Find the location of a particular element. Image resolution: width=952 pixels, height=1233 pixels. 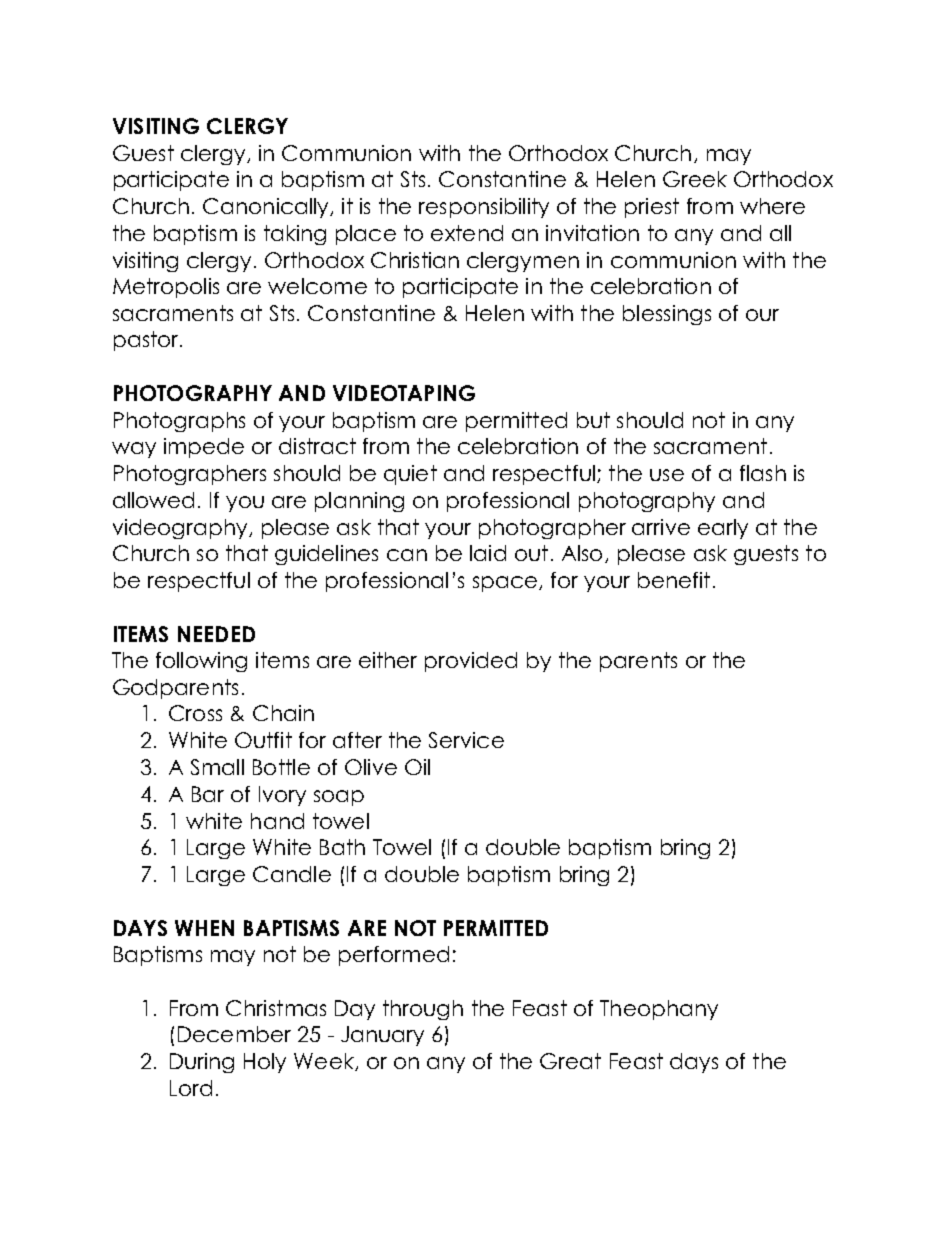

Service is located at coordinates (466, 740).
